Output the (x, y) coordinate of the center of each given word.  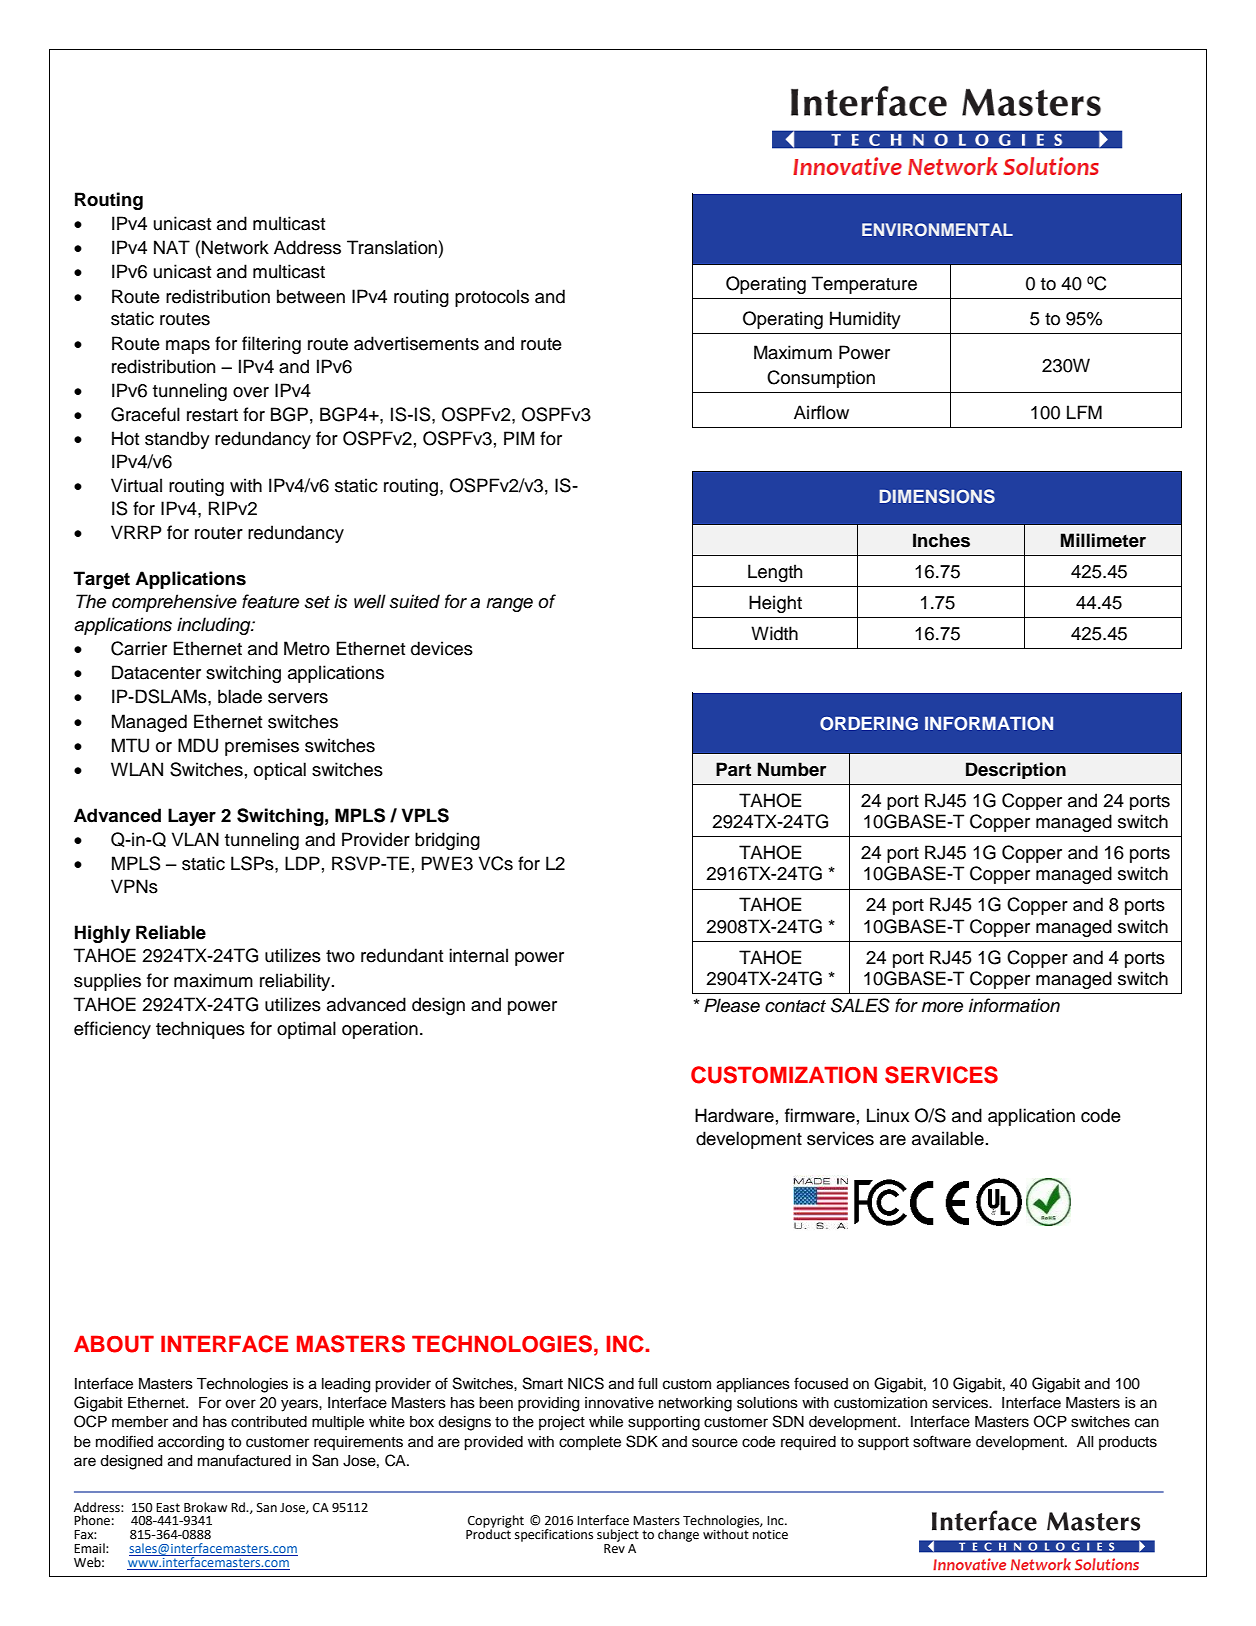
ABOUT (114, 1344)
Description (1016, 770)
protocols (492, 298)
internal (478, 955)
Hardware (734, 1115)
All (1085, 1441)
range (509, 605)
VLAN (195, 839)
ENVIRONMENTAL (937, 230)
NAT (172, 247)
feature (270, 601)
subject (618, 1535)
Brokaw (205, 1507)
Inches (941, 540)
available (948, 1138)
